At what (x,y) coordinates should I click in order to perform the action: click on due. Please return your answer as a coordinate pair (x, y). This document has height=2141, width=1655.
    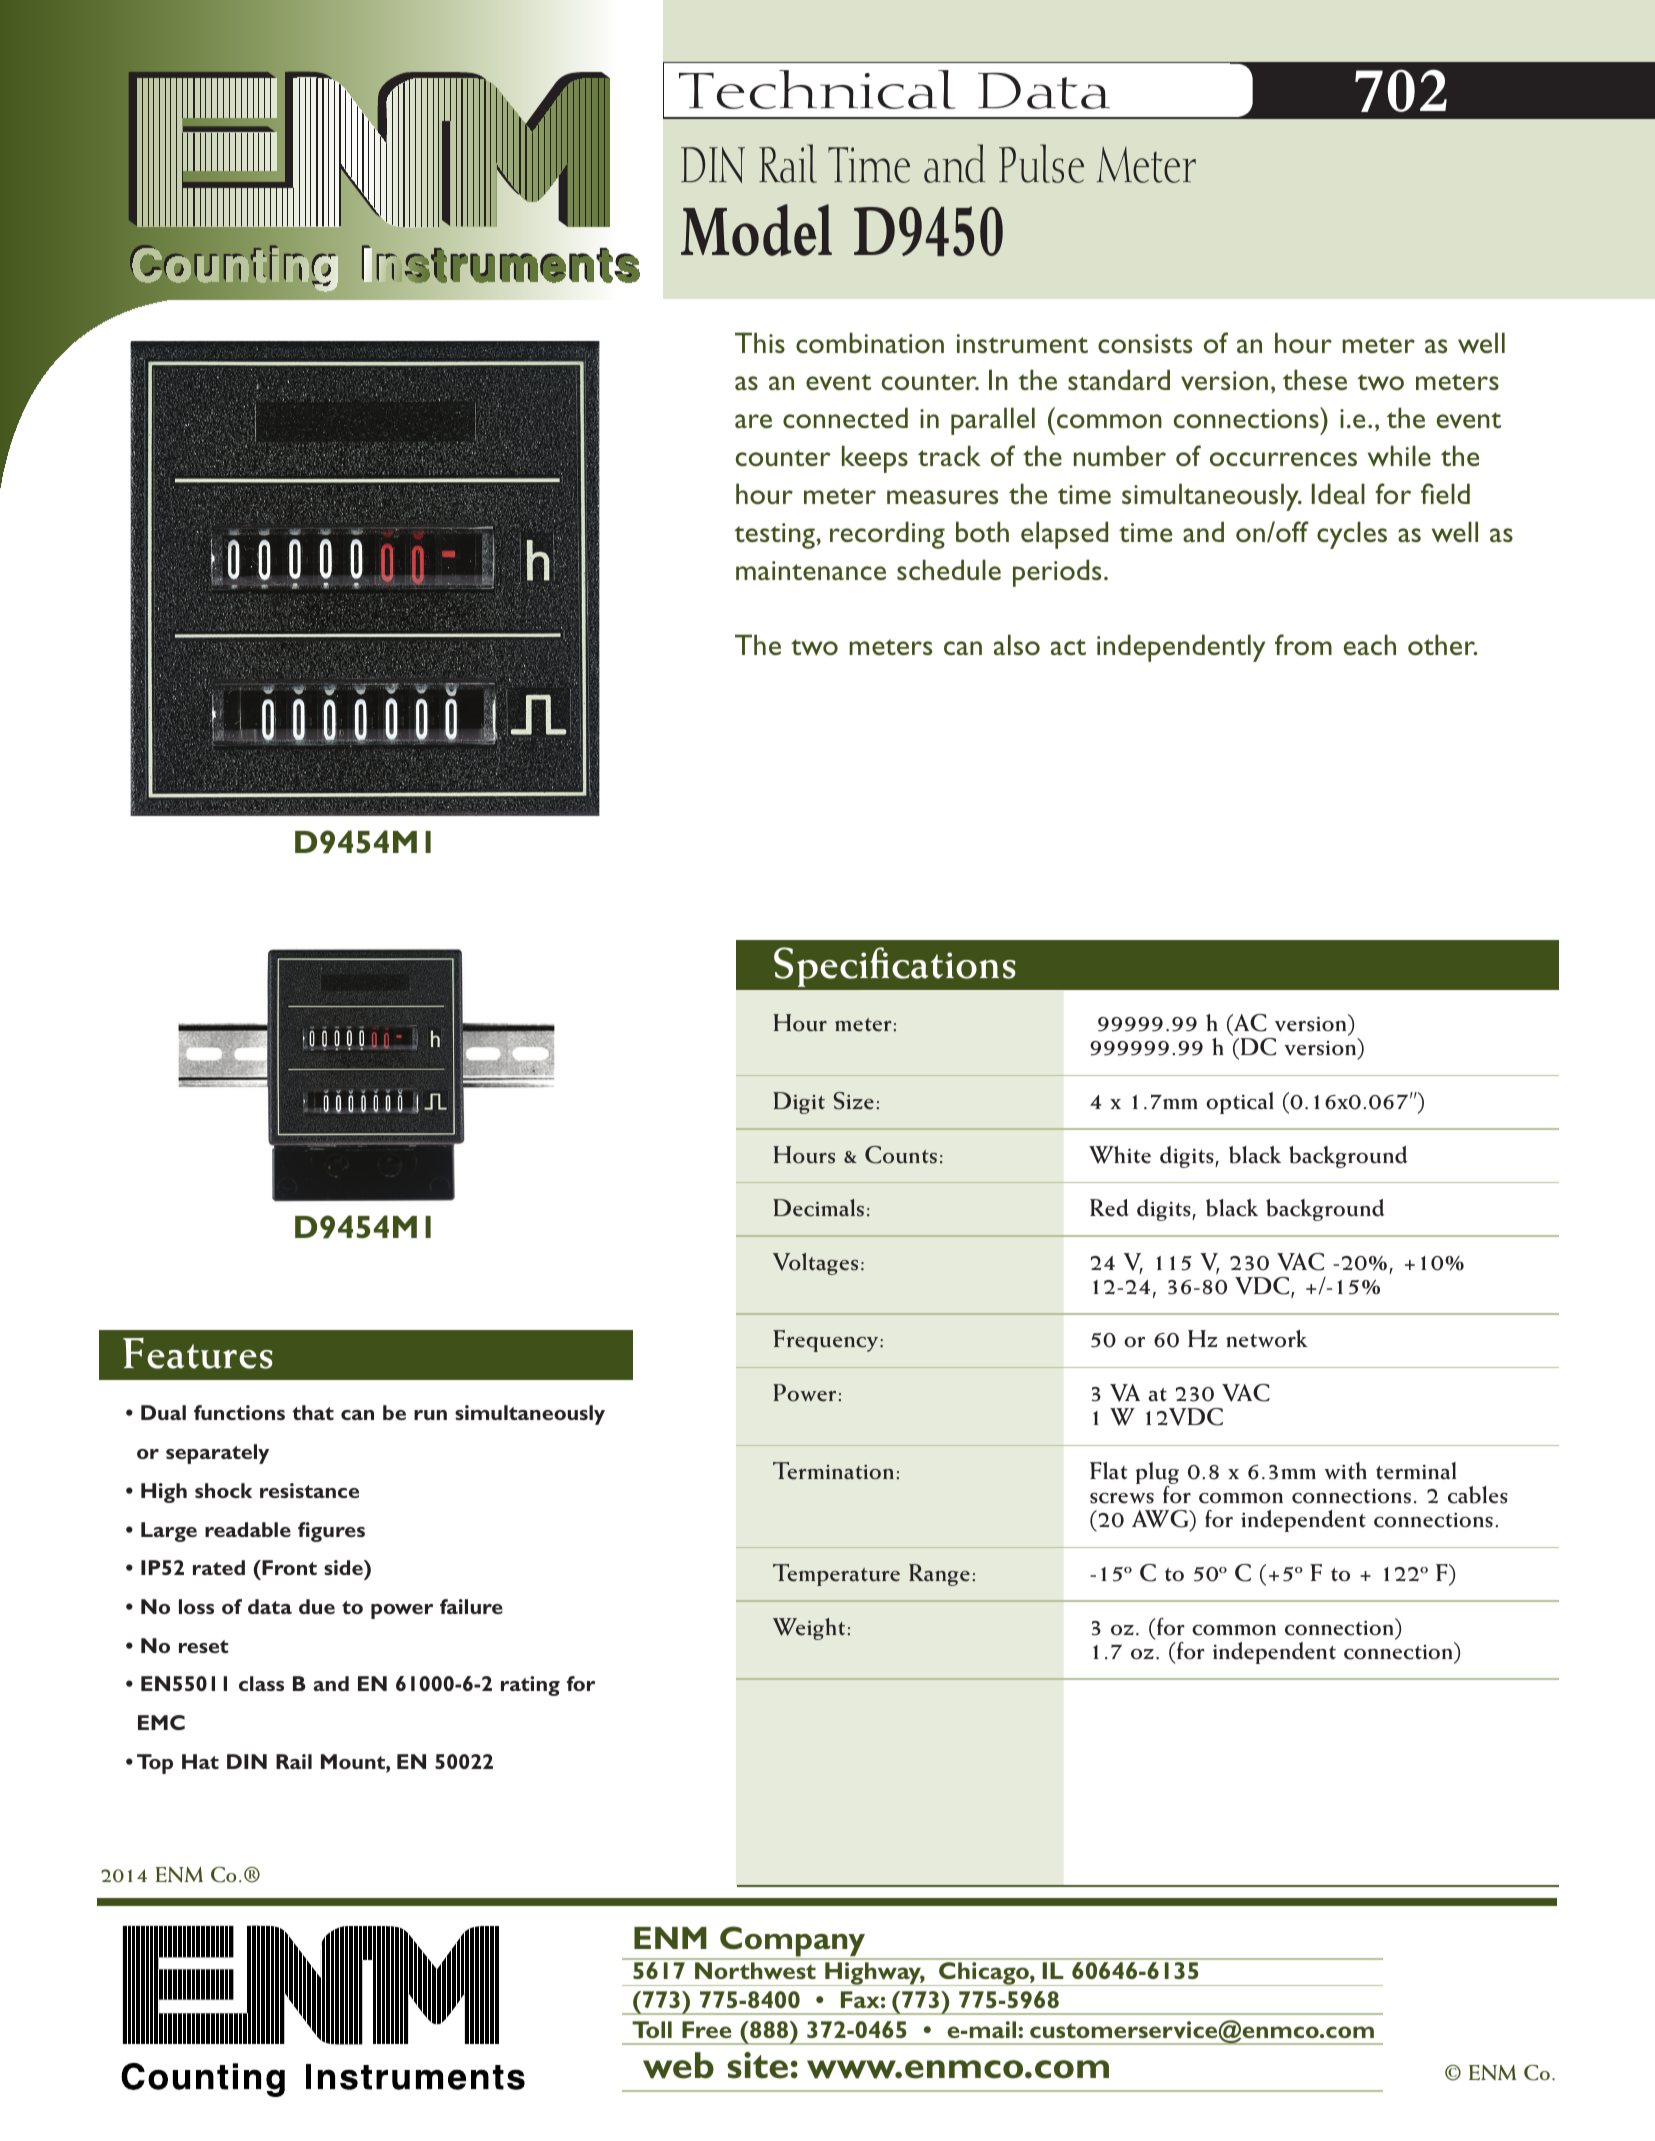
    Looking at the image, I should click on (317, 1606).
